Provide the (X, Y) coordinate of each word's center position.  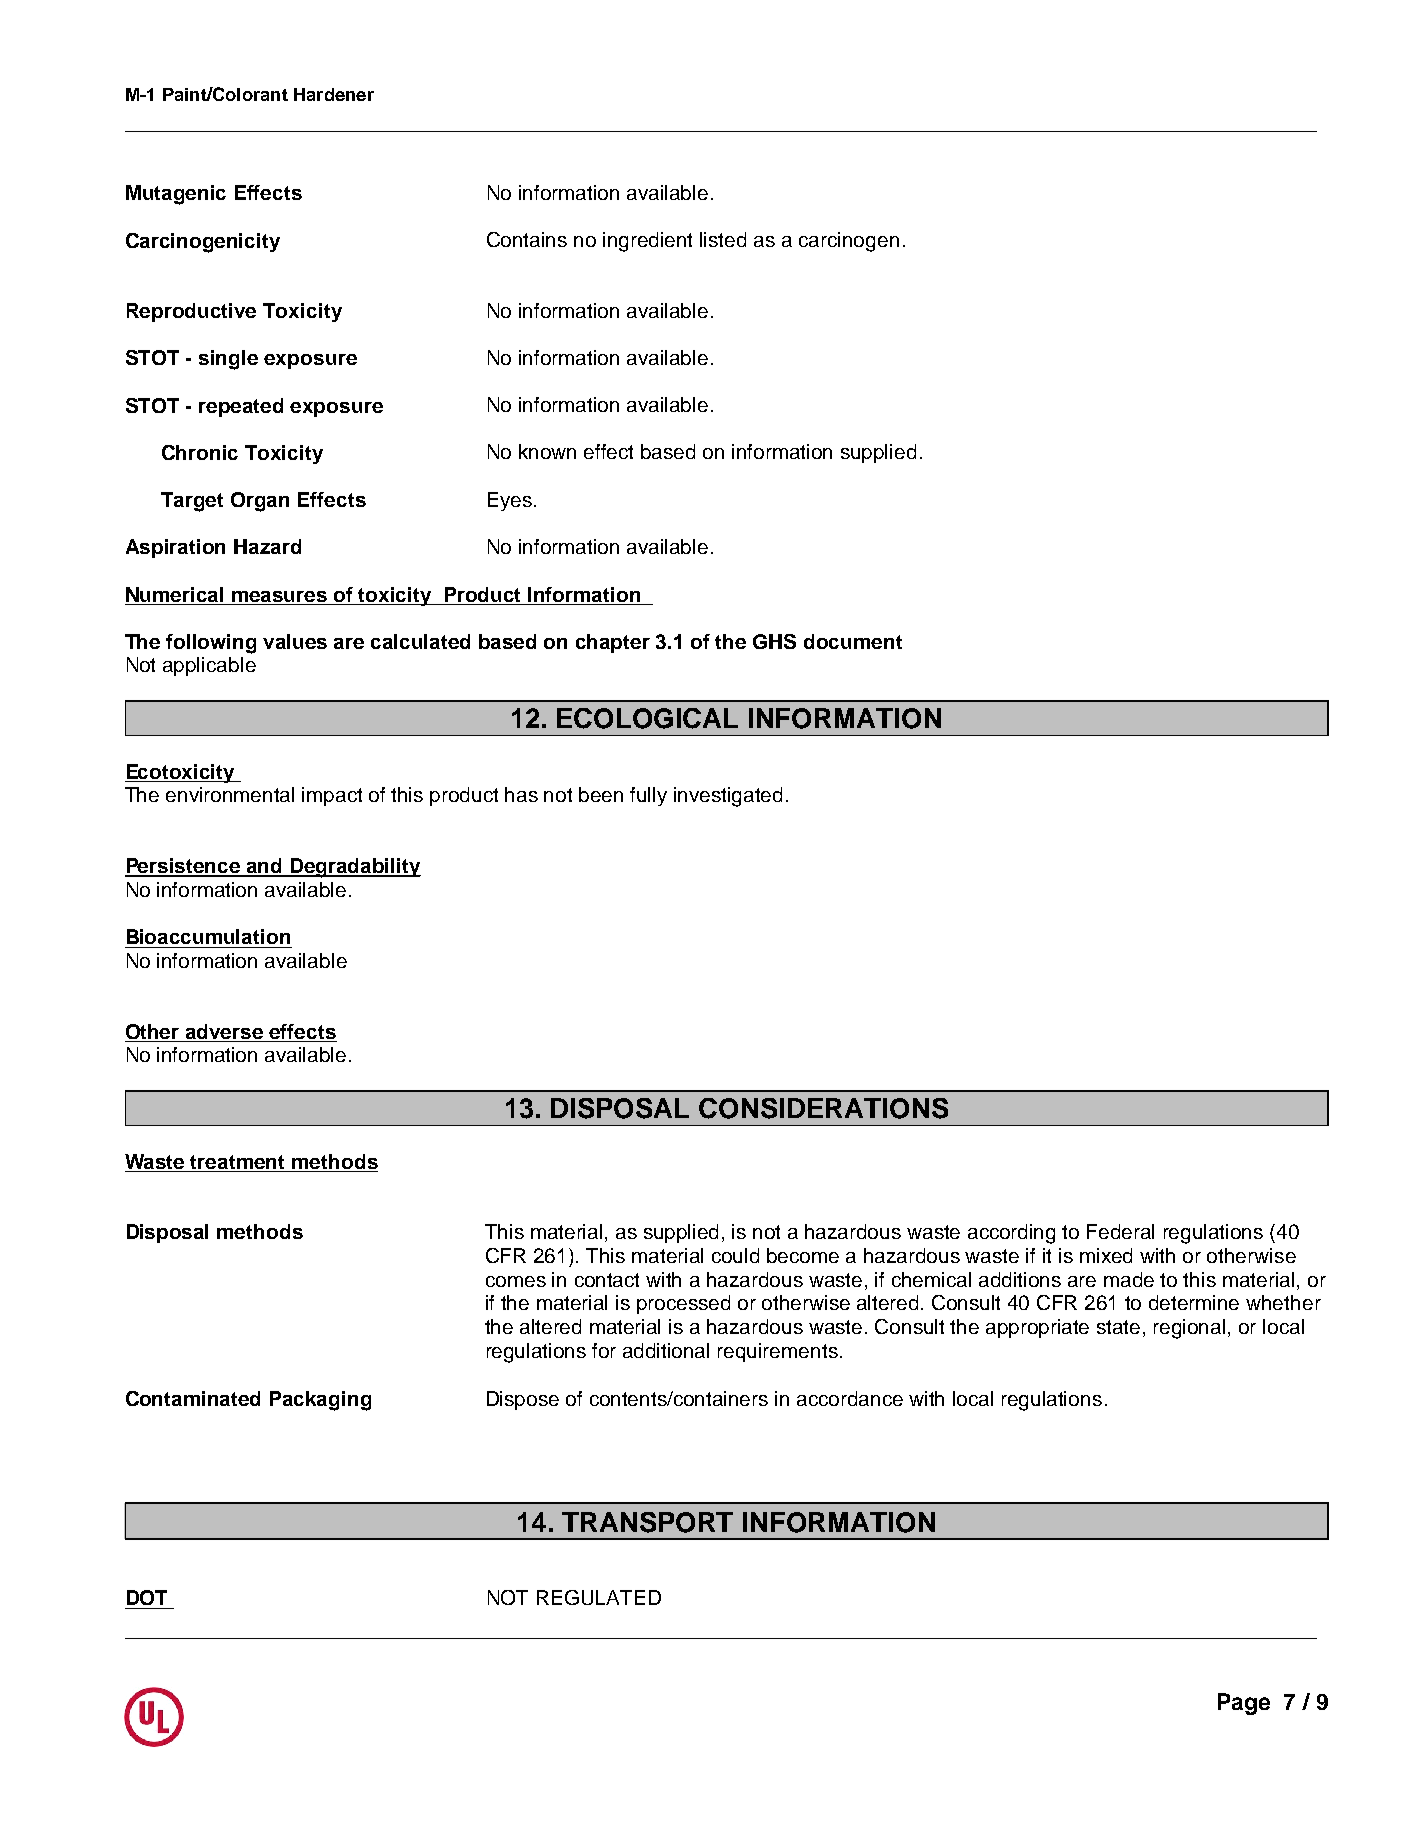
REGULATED (599, 1597)
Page (1244, 1704)
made (1129, 1279)
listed (723, 239)
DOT (147, 1597)
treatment (237, 1162)
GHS (774, 641)
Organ (260, 502)
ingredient (647, 242)
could (735, 1255)
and (265, 867)
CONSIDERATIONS (823, 1108)
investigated (728, 797)
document (853, 641)
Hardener (334, 94)
